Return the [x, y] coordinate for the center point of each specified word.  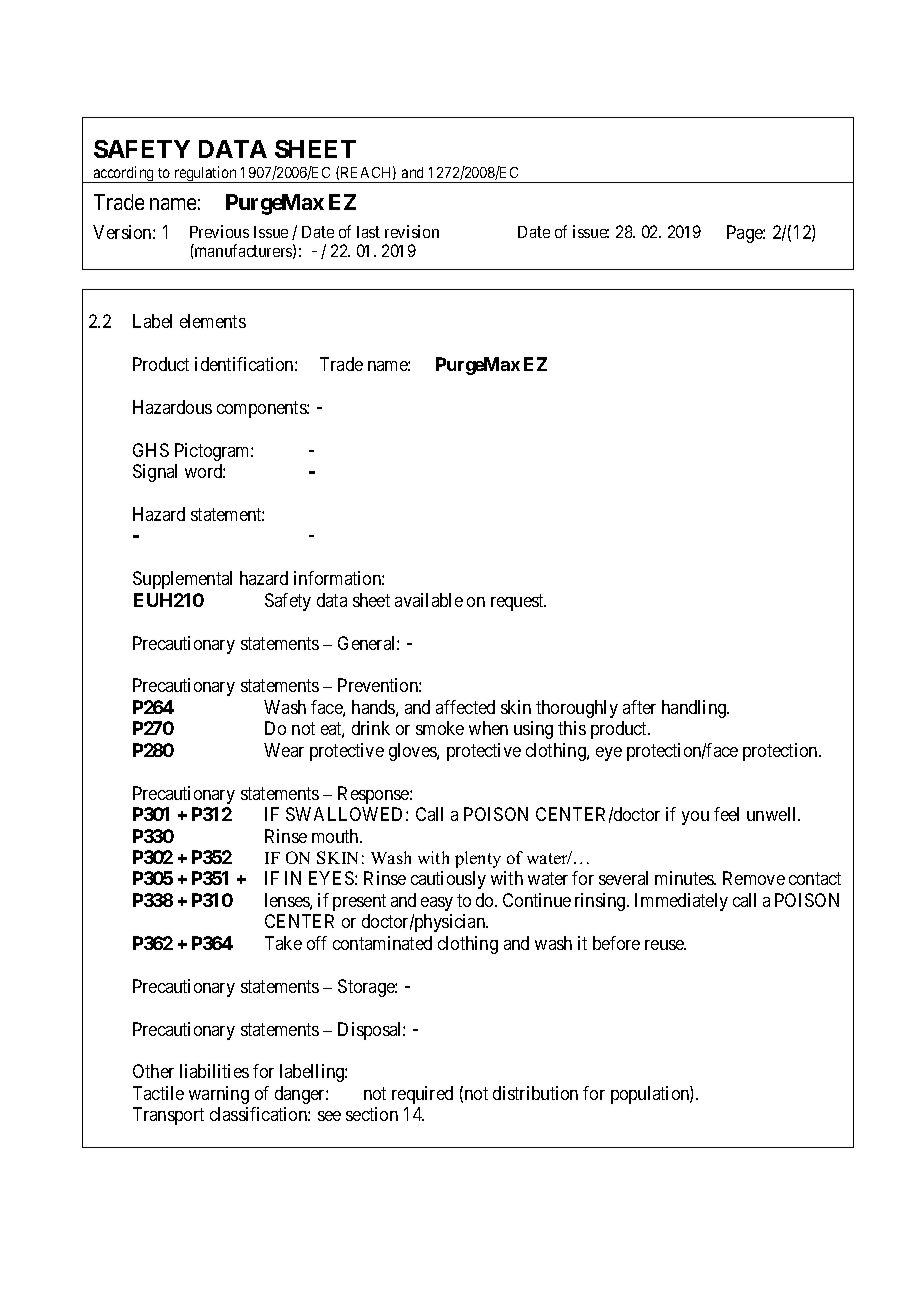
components [262, 409]
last [368, 232]
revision [412, 231]
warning [219, 1095]
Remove [754, 878]
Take [283, 943]
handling [695, 709]
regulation [205, 174]
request [518, 602]
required [422, 1095]
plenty [478, 859]
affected [465, 707]
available [429, 600]
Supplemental [182, 580]
